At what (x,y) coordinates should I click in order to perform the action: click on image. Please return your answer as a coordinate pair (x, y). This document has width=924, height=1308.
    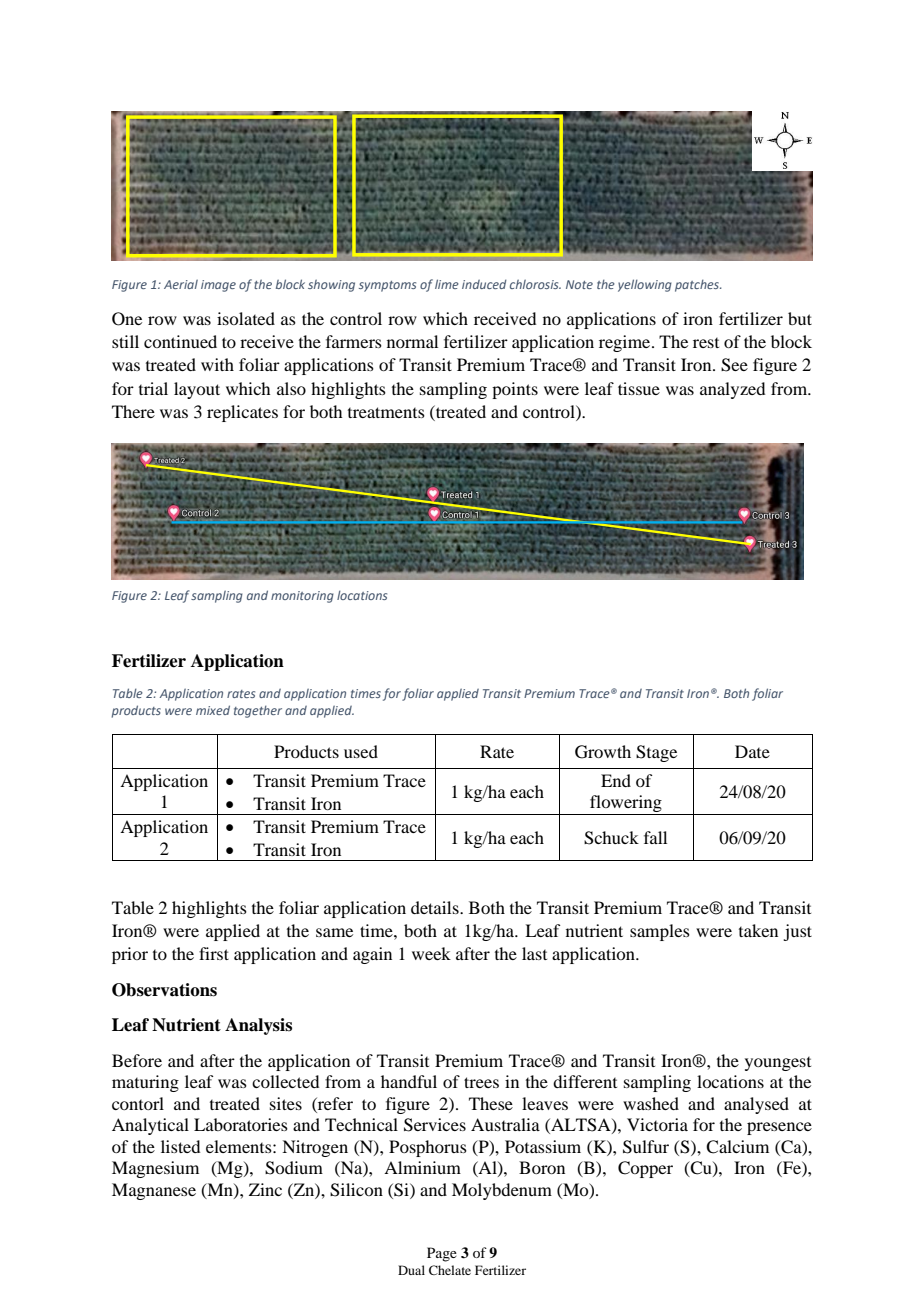
    Looking at the image, I should click on (218, 286).
